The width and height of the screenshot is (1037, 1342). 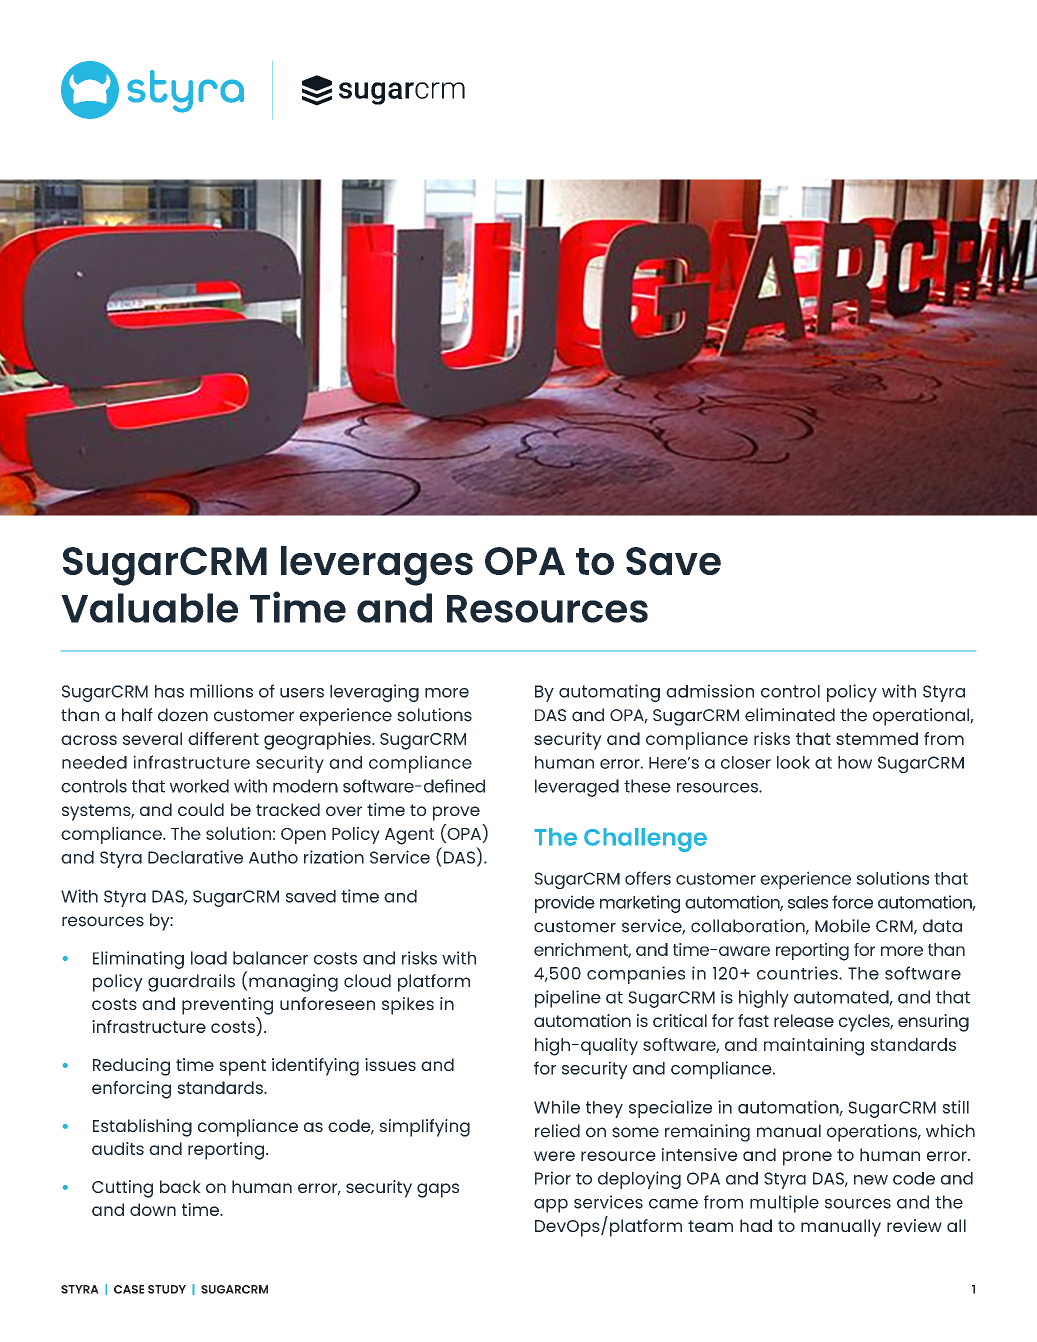 What do you see at coordinates (842, 926) in the screenshot?
I see `Mobile` at bounding box center [842, 926].
